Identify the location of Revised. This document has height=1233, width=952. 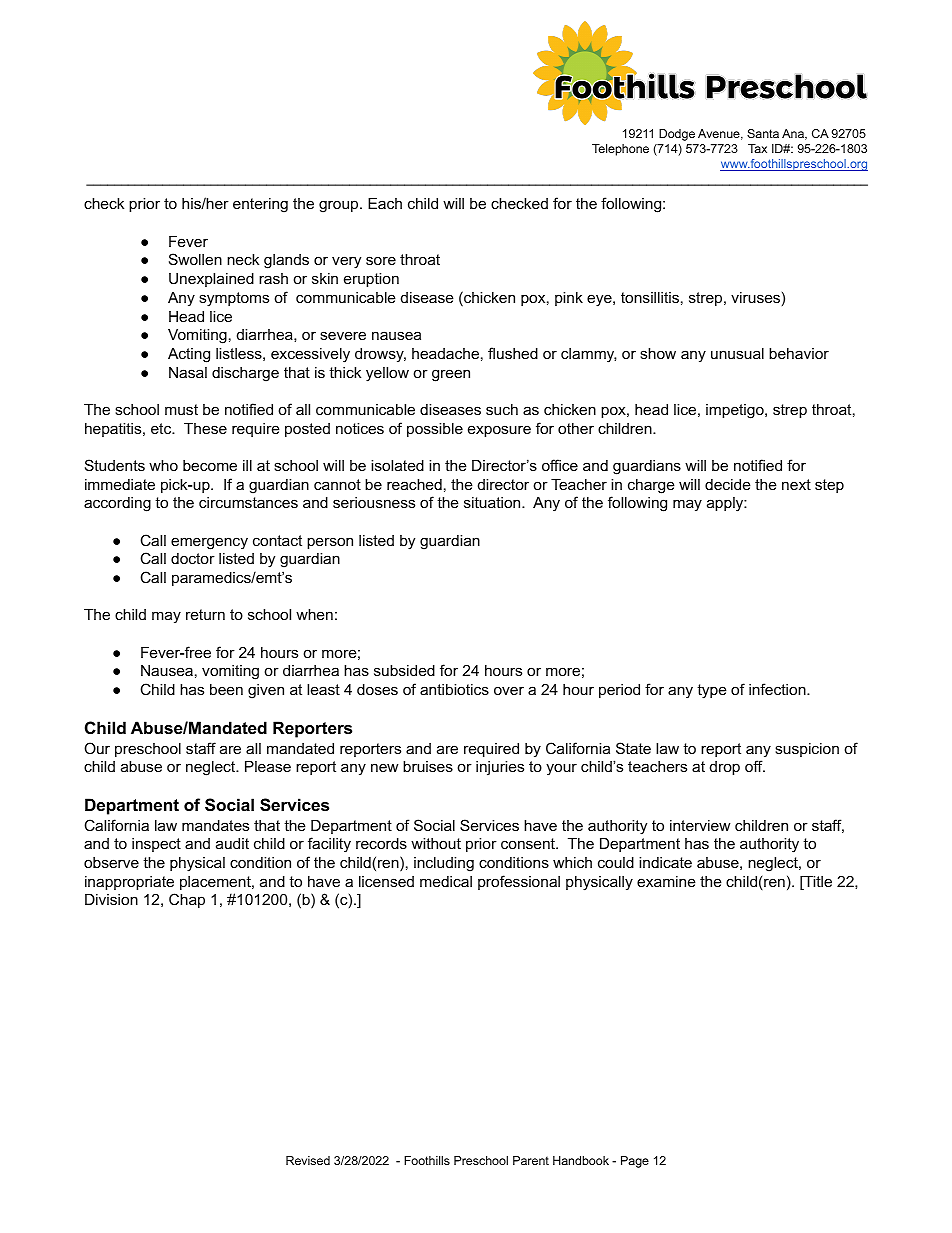
(308, 1160).
